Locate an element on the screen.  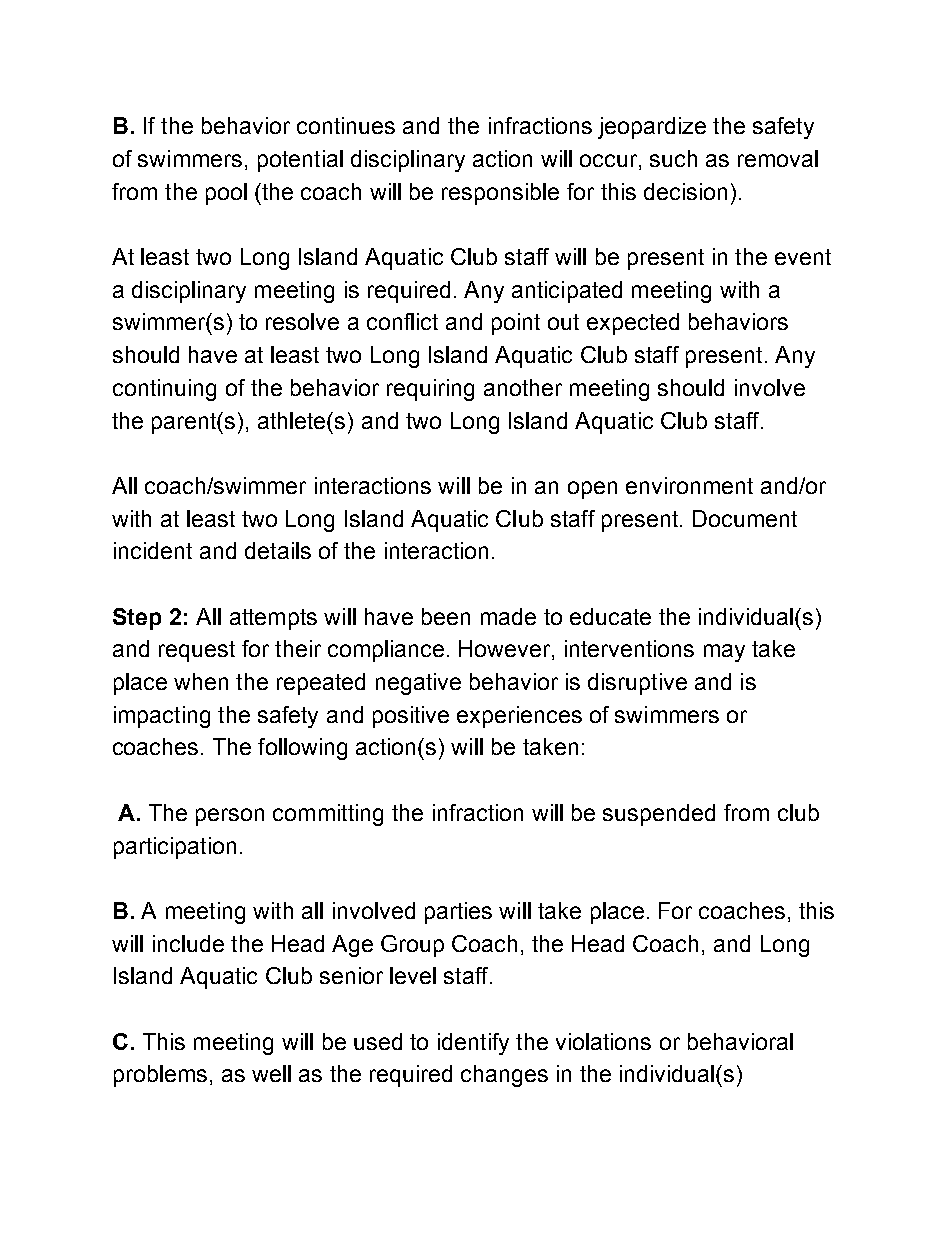
such is located at coordinates (673, 158).
